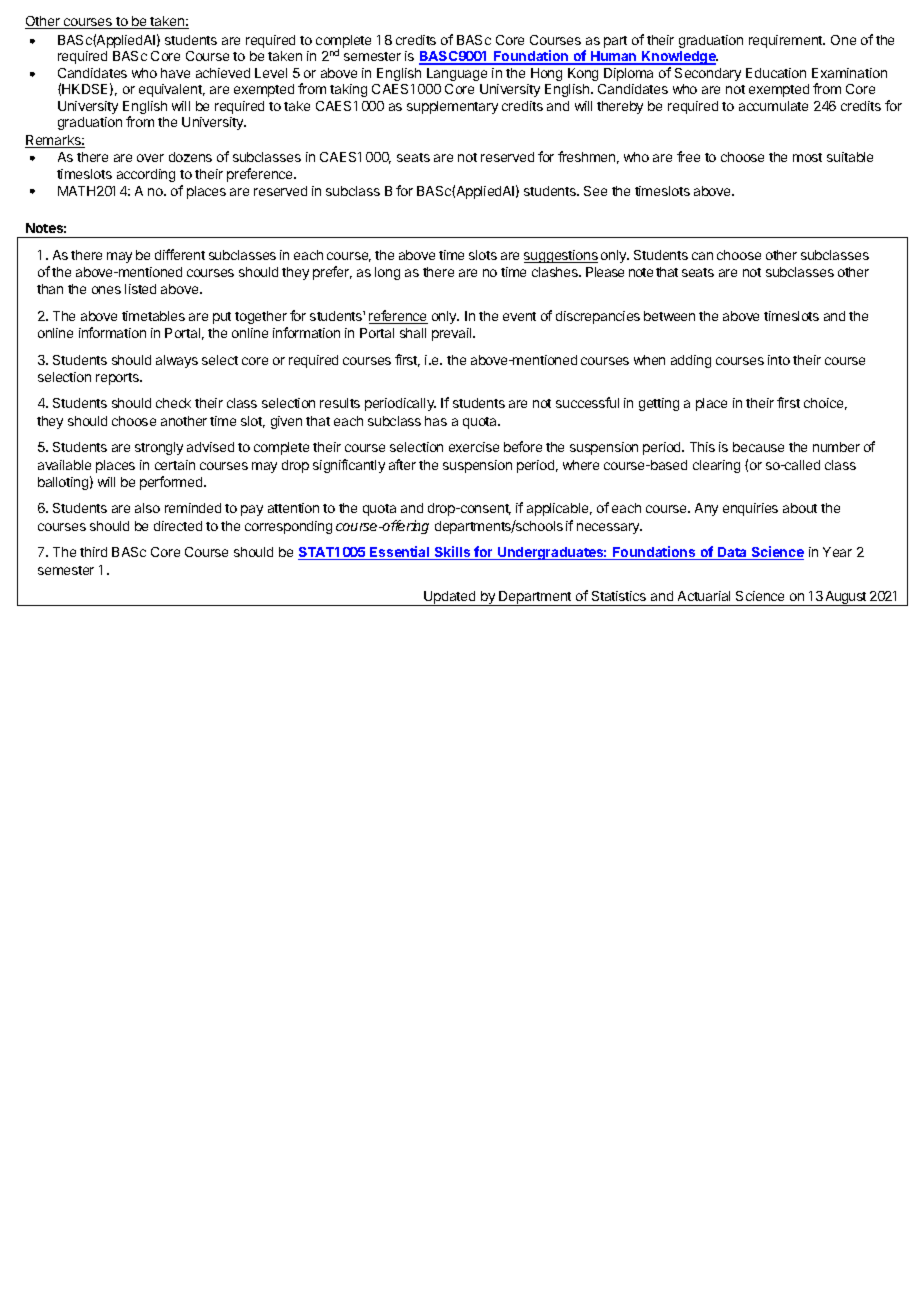  Describe the element at coordinates (93, 552) in the document. I see `third` at that location.
